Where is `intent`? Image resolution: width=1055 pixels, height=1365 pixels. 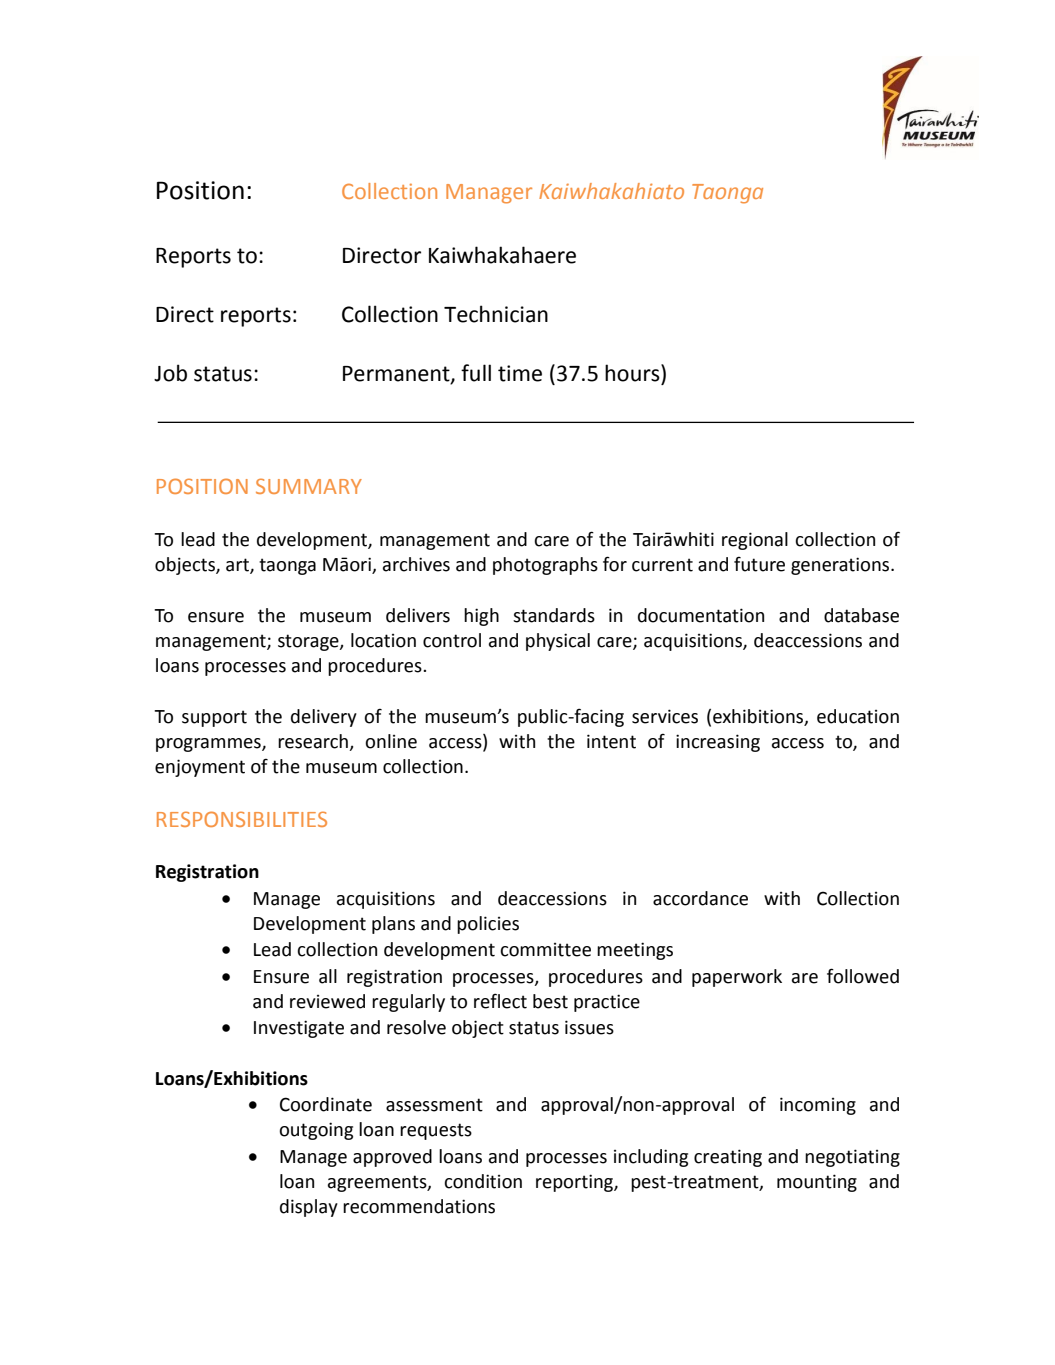 intent is located at coordinates (611, 741).
